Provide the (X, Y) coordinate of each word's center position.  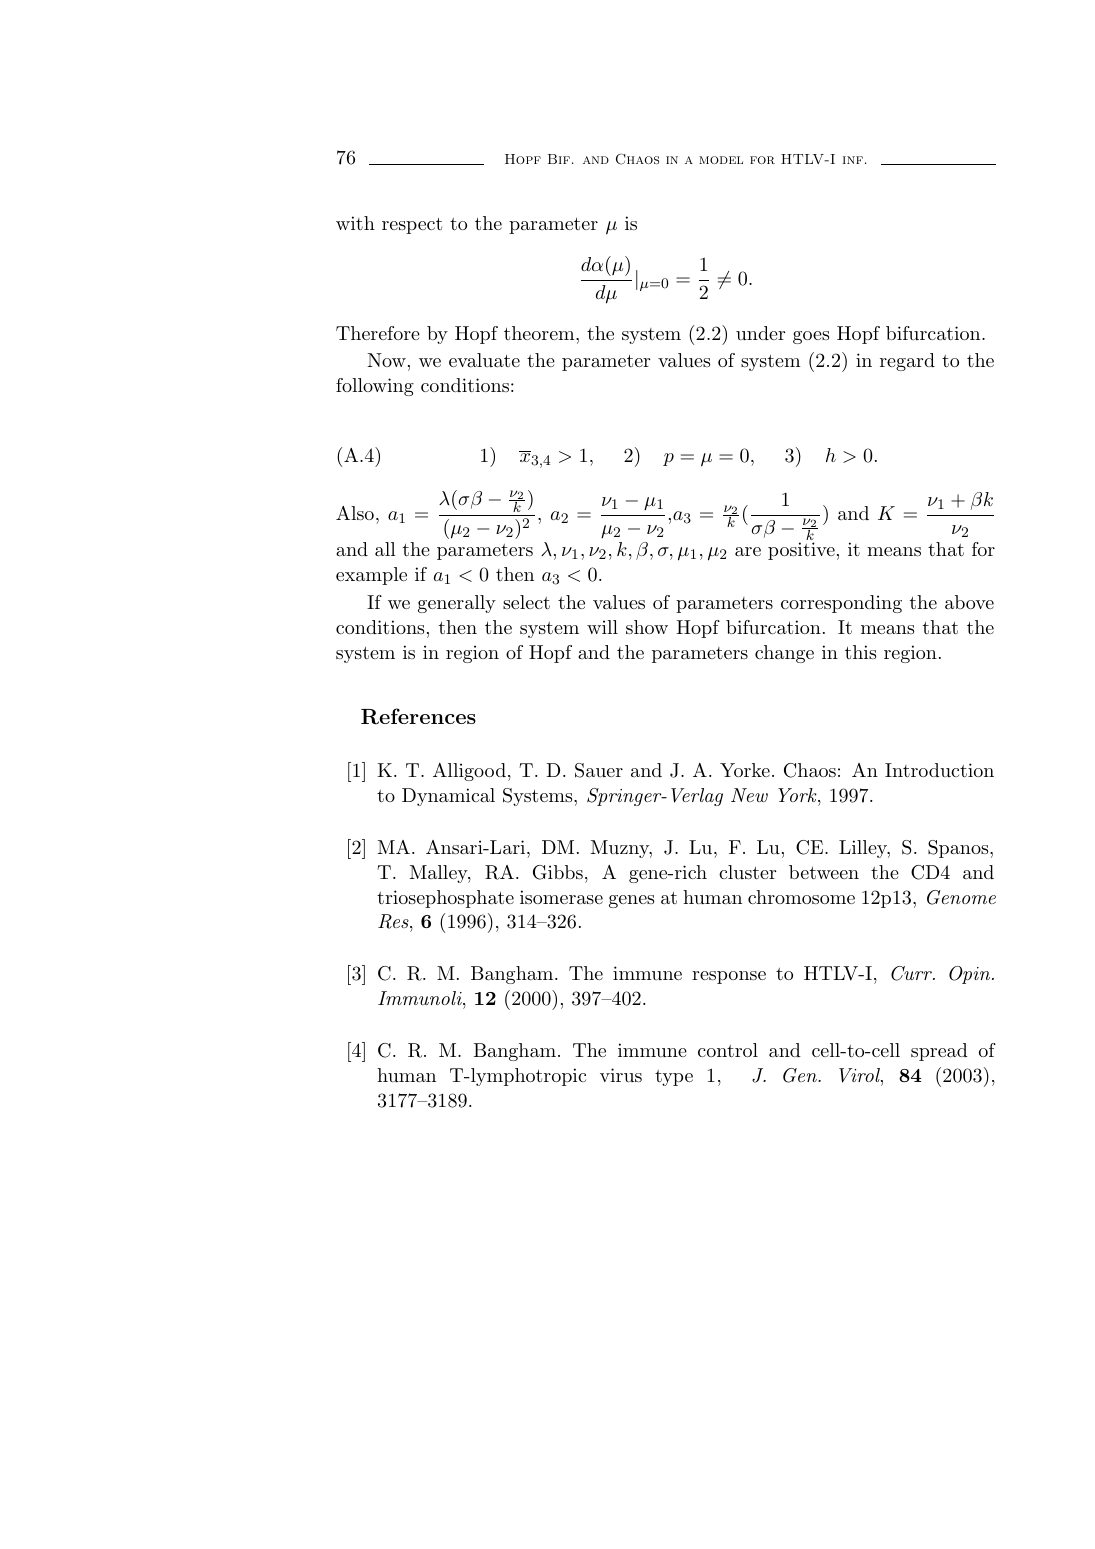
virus (621, 1075)
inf (853, 160)
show (647, 627)
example (371, 576)
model (721, 160)
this (860, 652)
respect (412, 226)
